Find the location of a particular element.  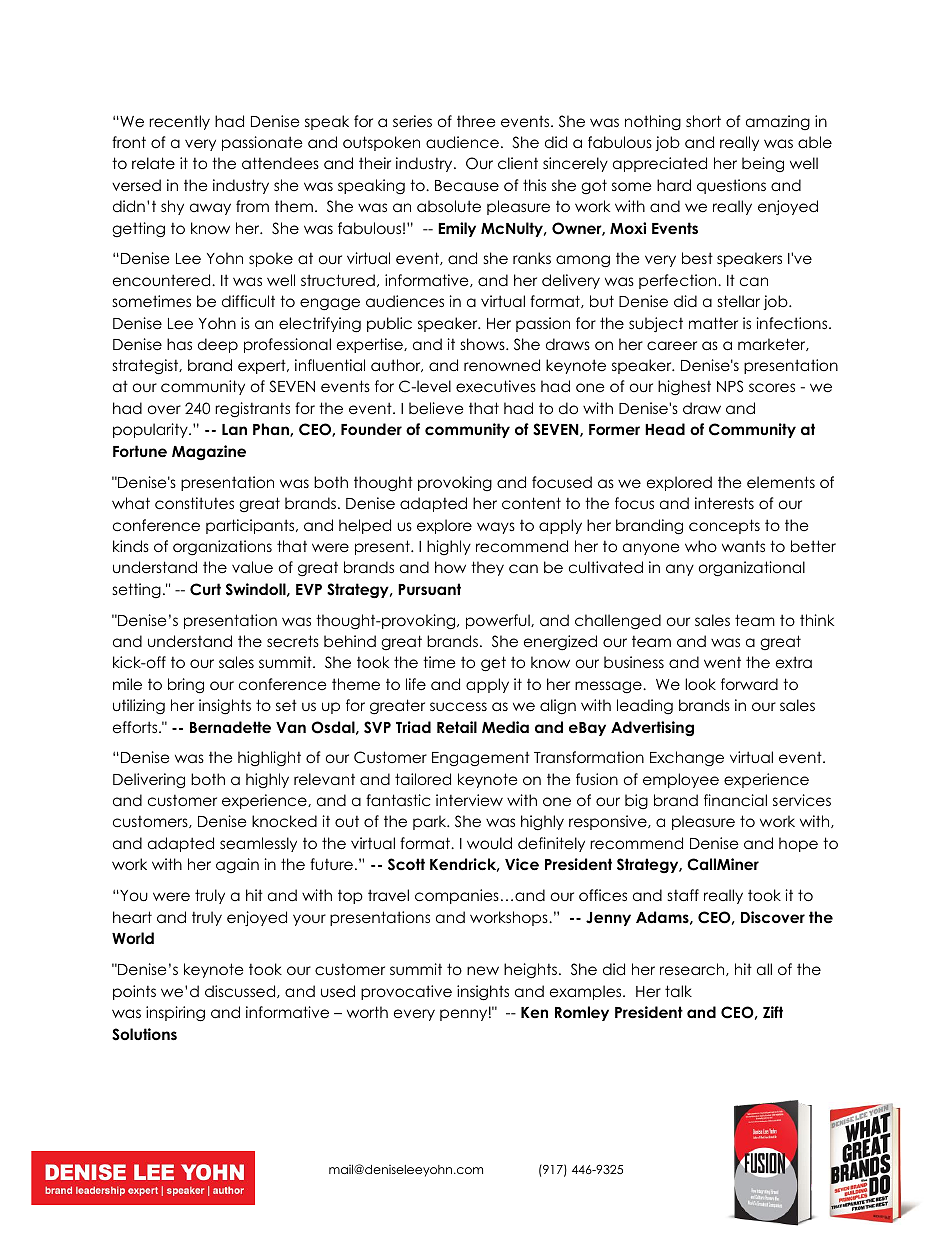

inspiring is located at coordinates (175, 1014).
